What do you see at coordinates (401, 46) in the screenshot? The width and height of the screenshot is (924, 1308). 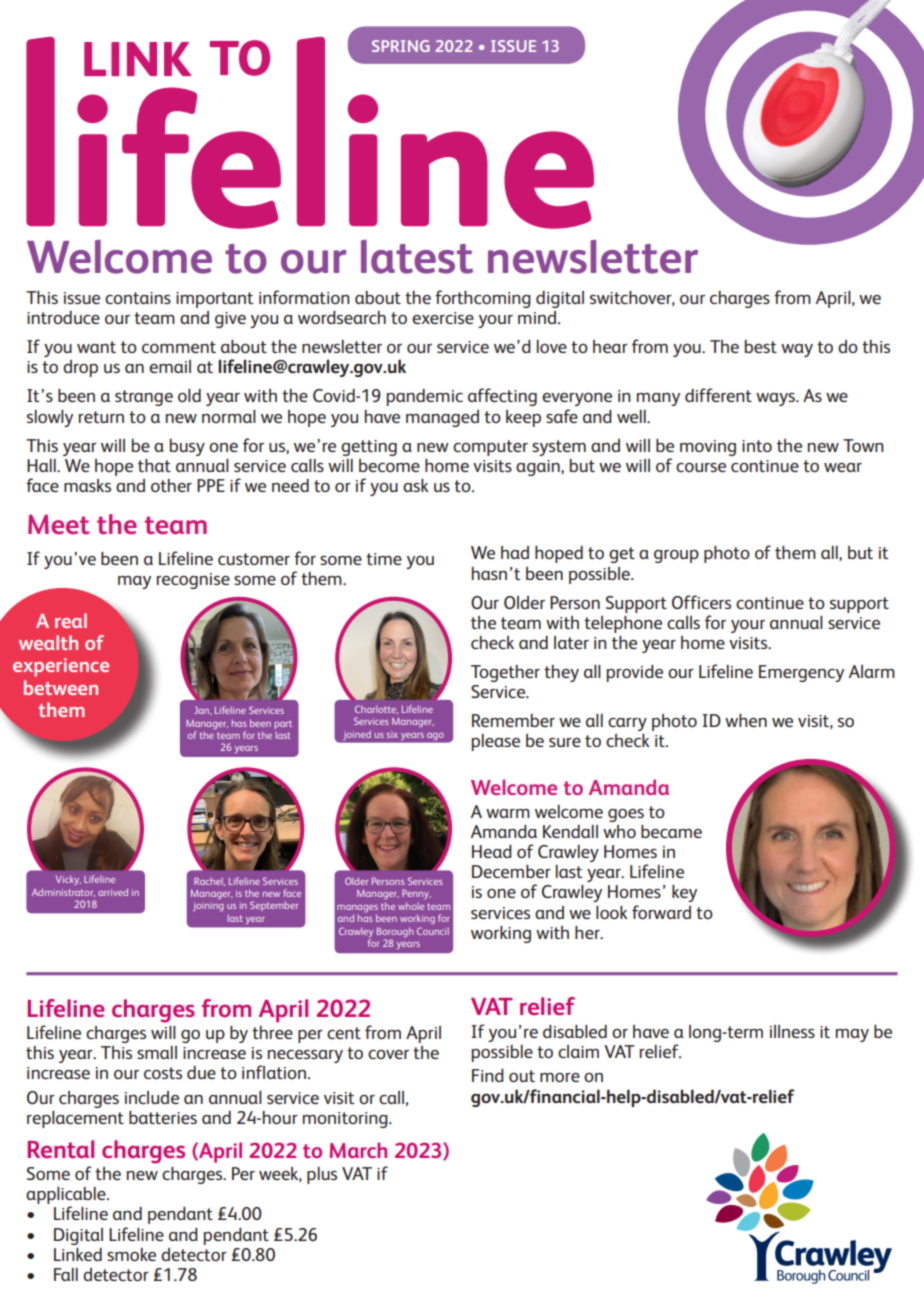 I see `SPRING` at bounding box center [401, 46].
